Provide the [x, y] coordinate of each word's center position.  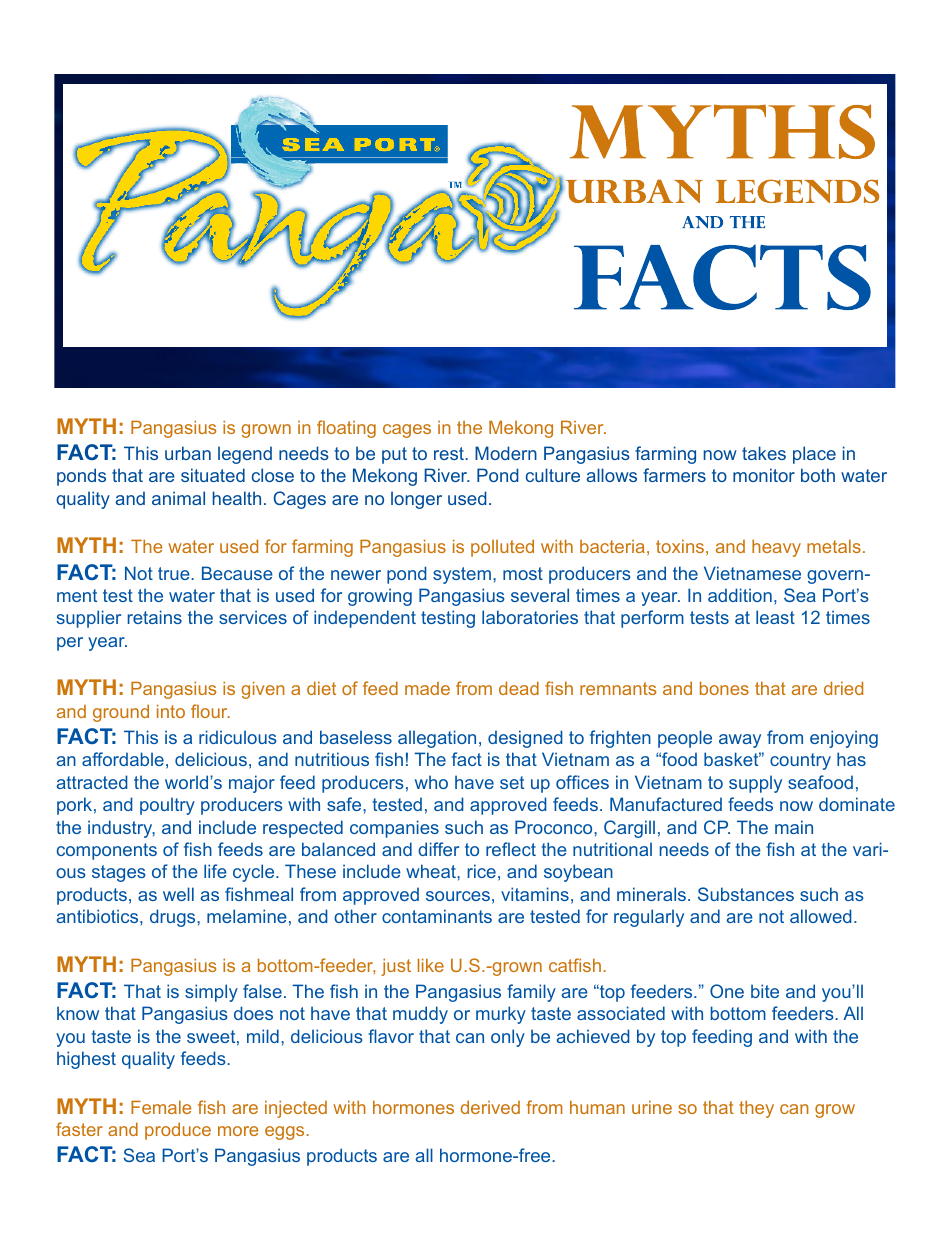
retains [154, 617]
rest [450, 453]
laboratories [530, 617]
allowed [821, 916]
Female [161, 1107]
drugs [174, 918]
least [775, 617]
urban [188, 453]
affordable [123, 759]
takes [764, 453]
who [431, 782]
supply [755, 784]
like [431, 965]
